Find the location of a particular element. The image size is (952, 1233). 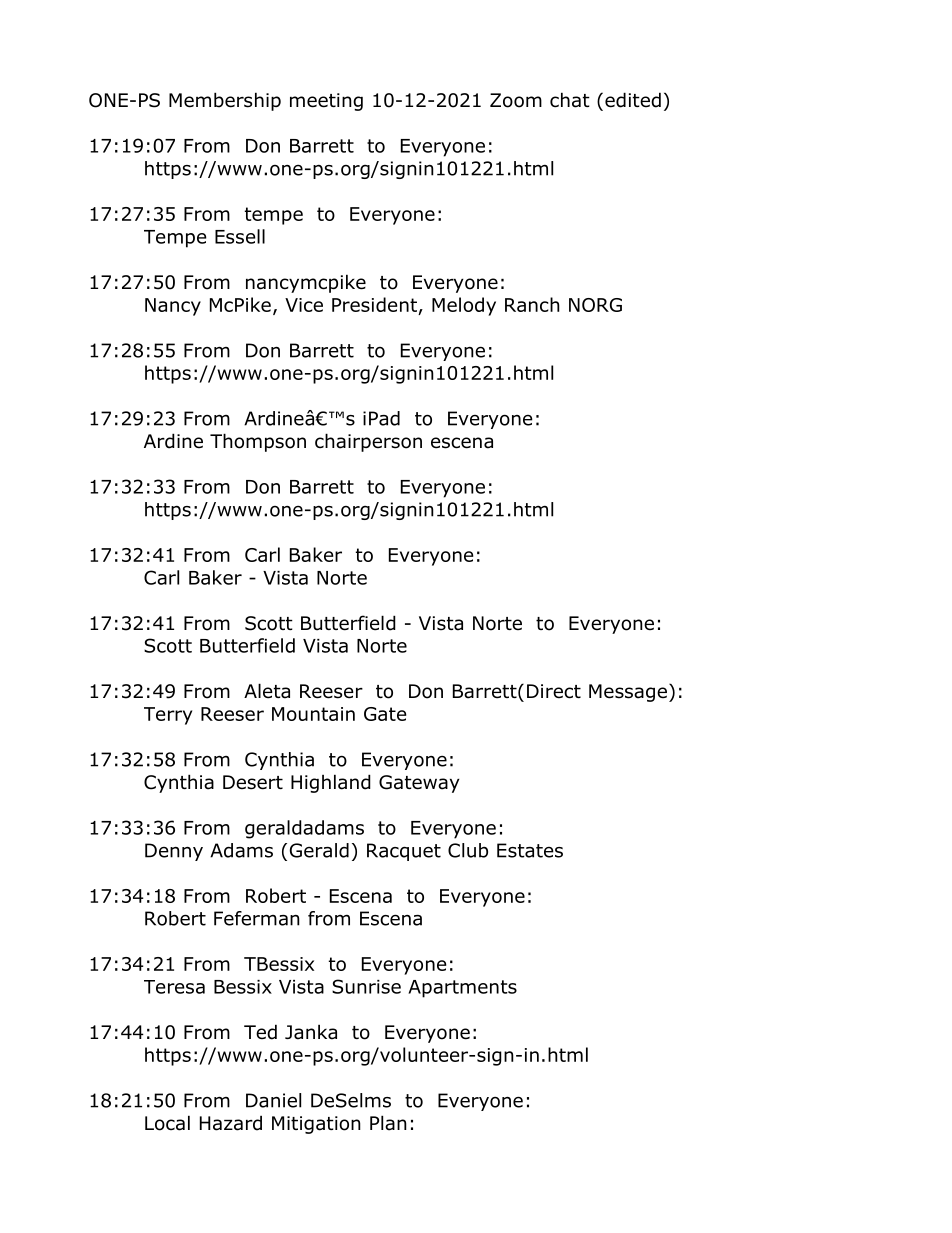

Plan is located at coordinates (388, 1123).
